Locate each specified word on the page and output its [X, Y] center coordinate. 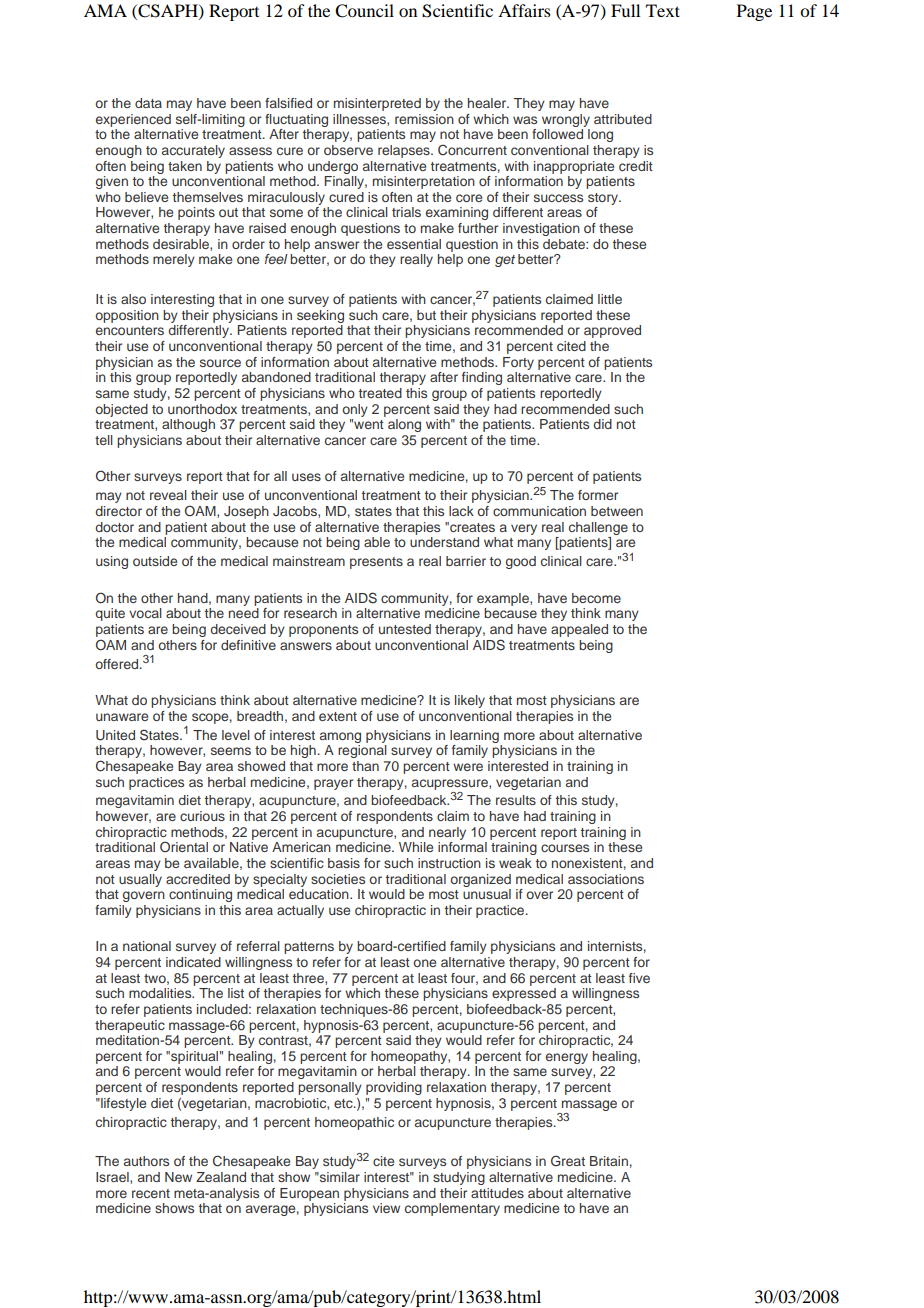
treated [380, 393]
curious [202, 816]
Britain [609, 1161]
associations [606, 879]
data [148, 103]
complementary [452, 1209]
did [602, 424]
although [188, 425]
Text [663, 10]
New [178, 1177]
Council [364, 11]
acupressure [451, 784]
